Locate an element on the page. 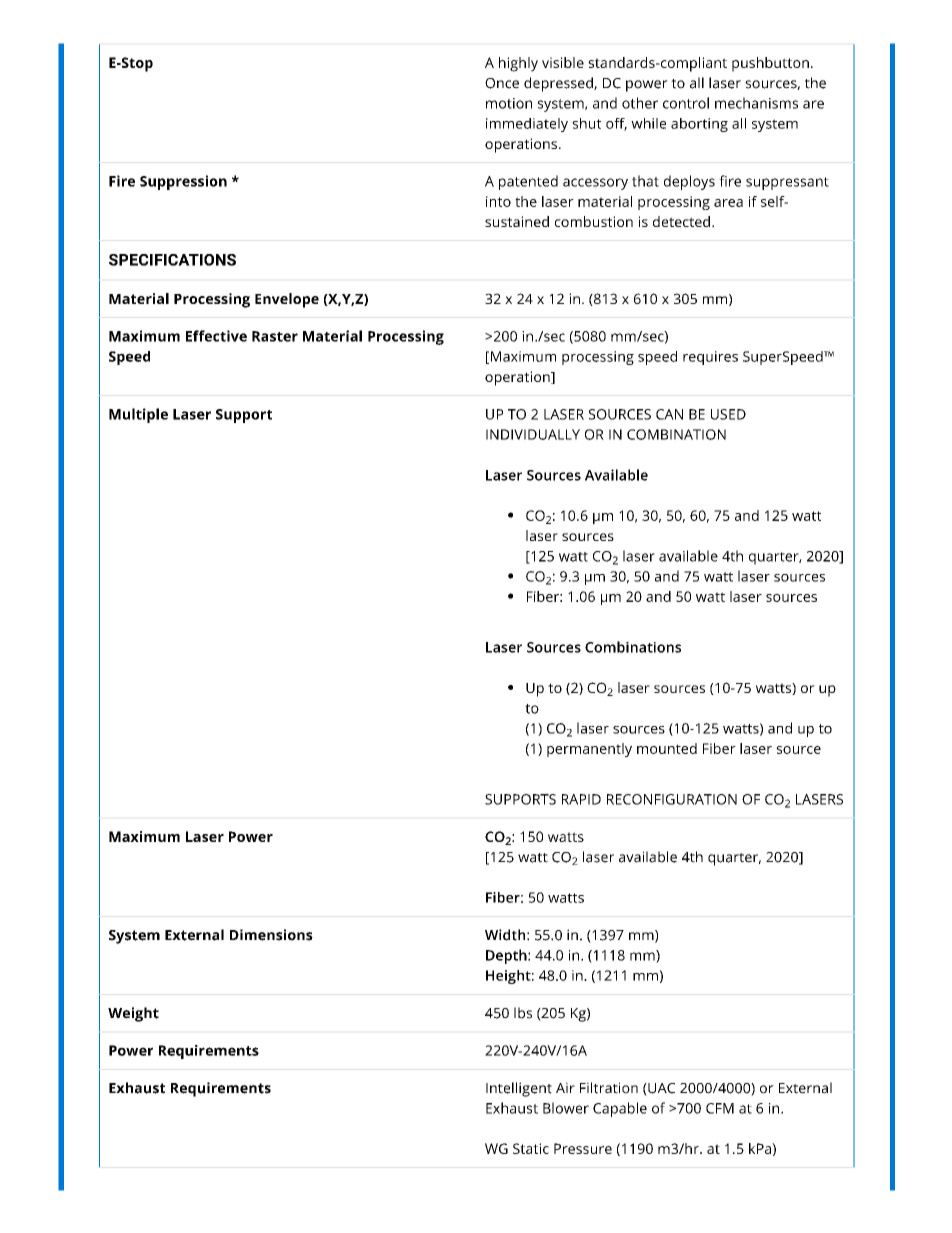 This document has width=952, height=1233. Multiple is located at coordinates (138, 415).
